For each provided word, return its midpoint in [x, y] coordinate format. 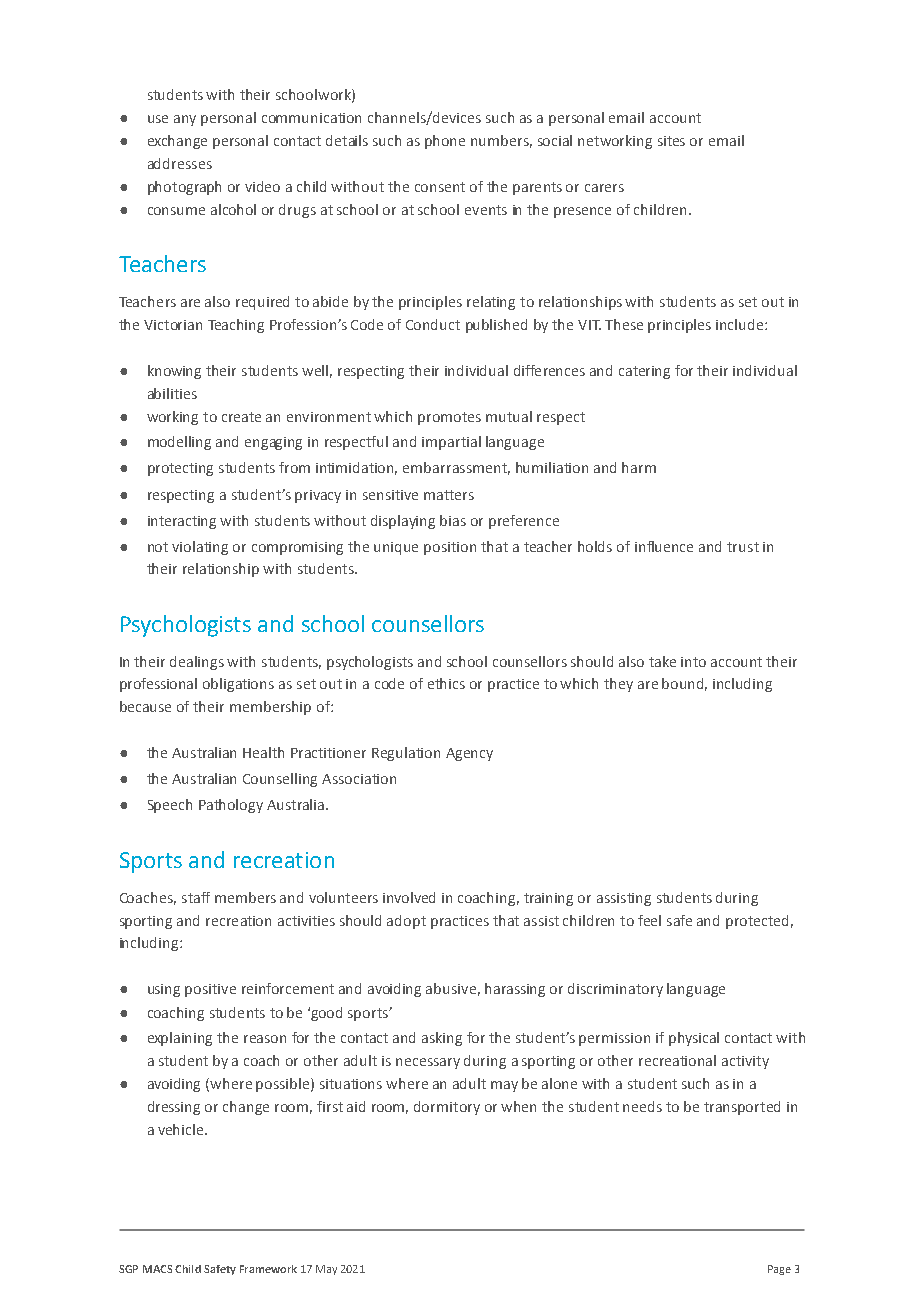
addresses [180, 163]
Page [779, 1270]
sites [671, 141]
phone [445, 142]
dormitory [447, 1108]
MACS [157, 1269]
